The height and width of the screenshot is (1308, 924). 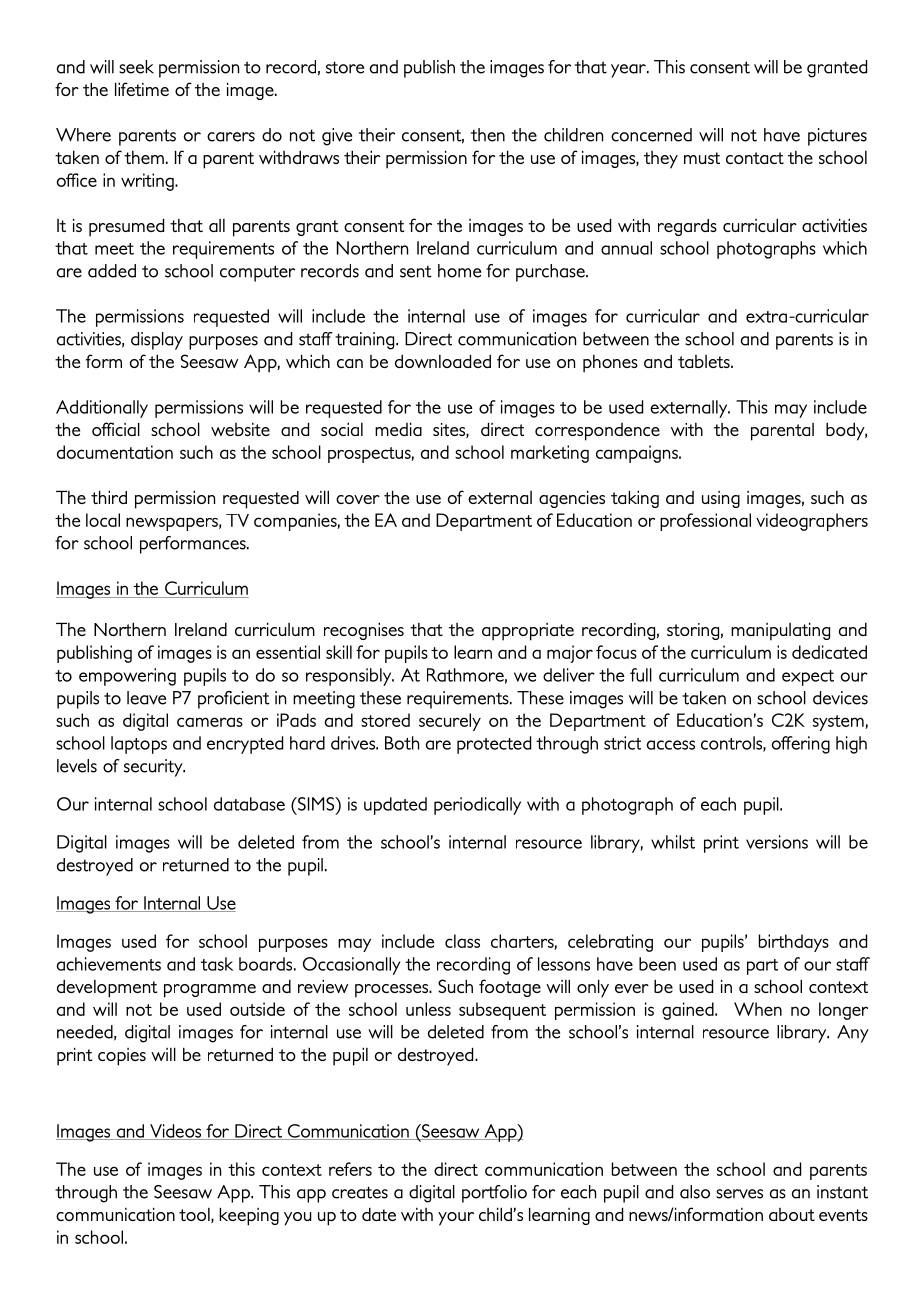 What do you see at coordinates (755, 158) in the screenshot?
I see `contact` at bounding box center [755, 158].
